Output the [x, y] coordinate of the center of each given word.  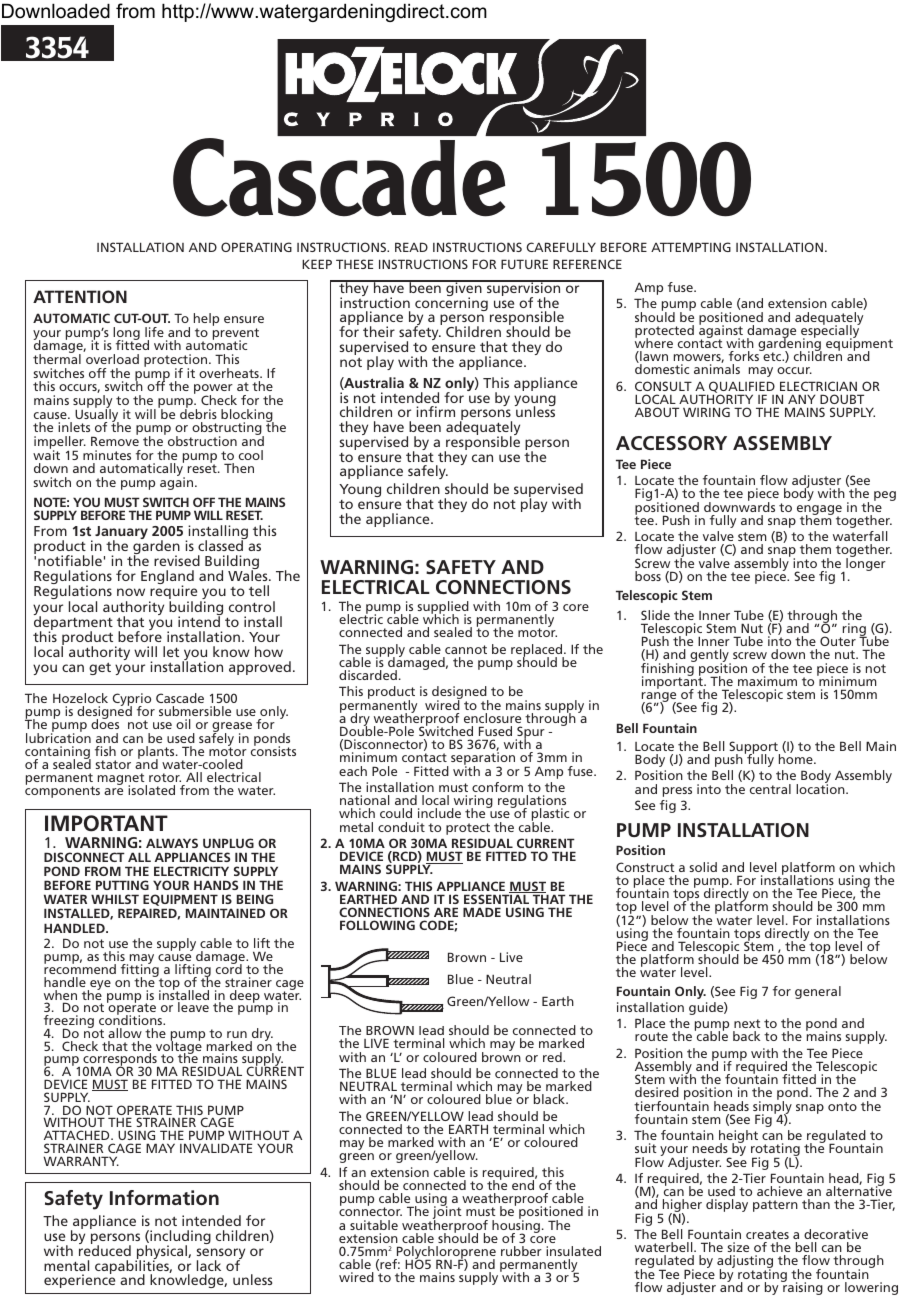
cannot [466, 649]
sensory [221, 1255]
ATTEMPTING [691, 247]
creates [767, 1234]
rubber [521, 1251]
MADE [482, 912]
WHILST [115, 899]
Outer [838, 641]
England [167, 578]
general [818, 992]
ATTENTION [80, 296]
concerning [451, 303]
